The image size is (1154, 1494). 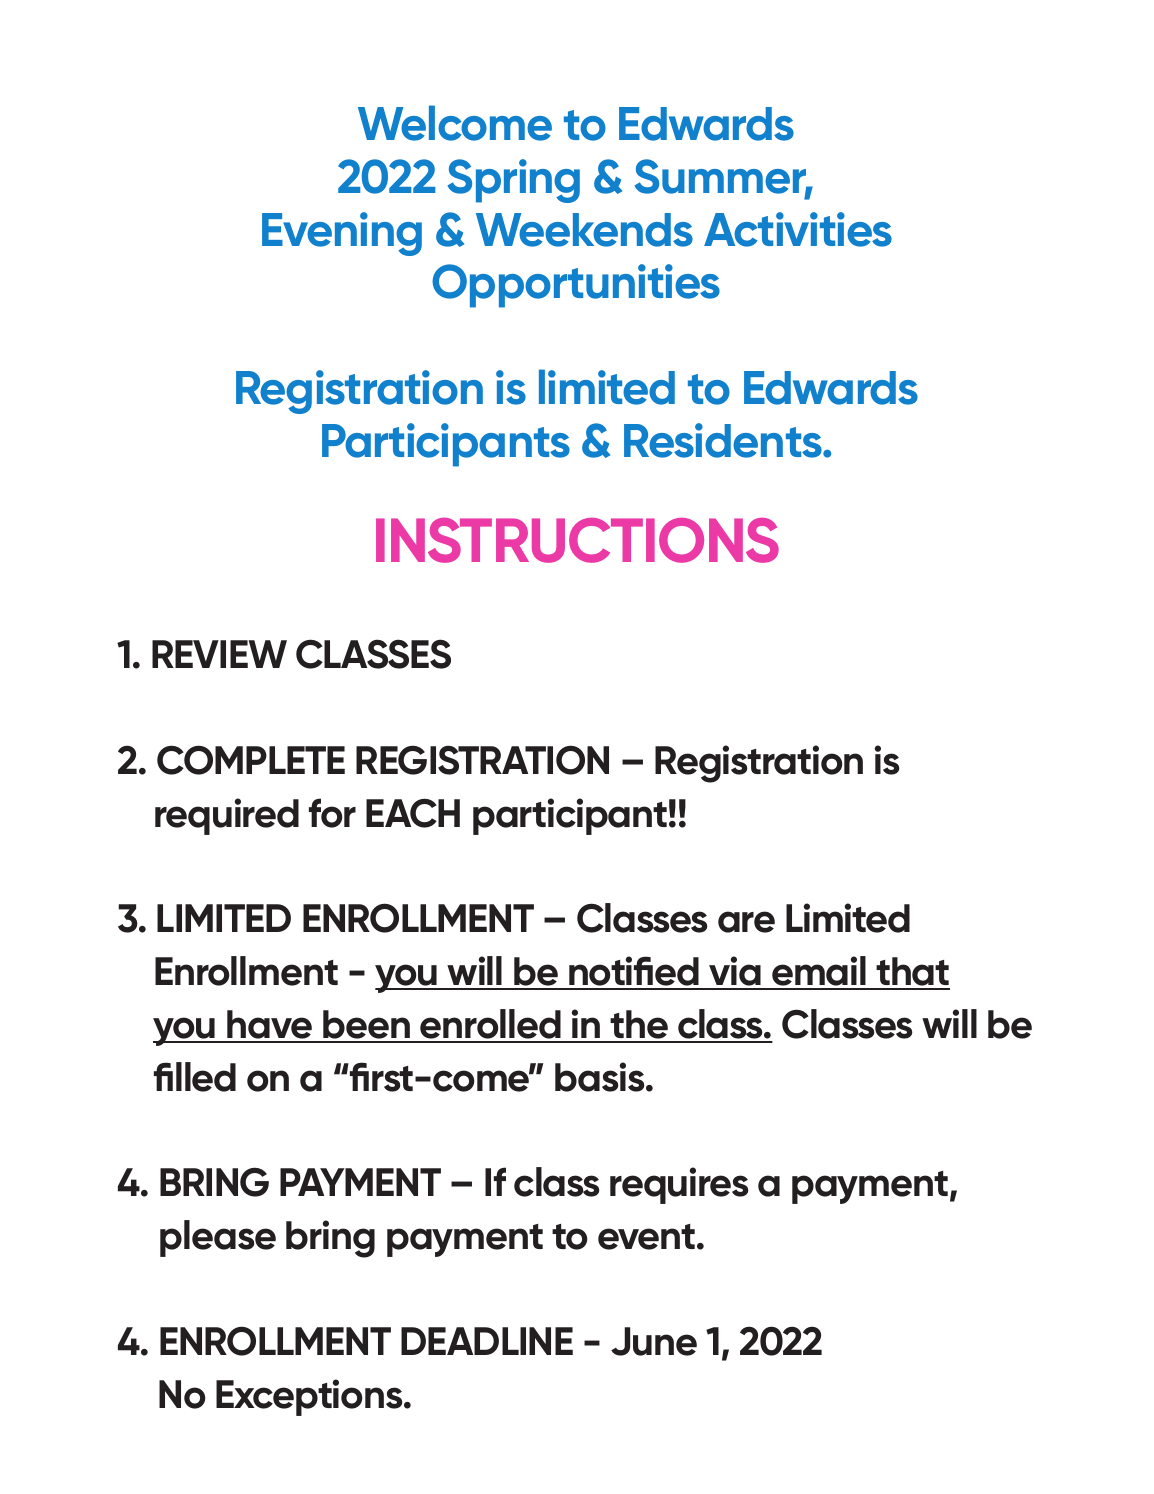 What do you see at coordinates (601, 1077) in the image?
I see `basis` at bounding box center [601, 1077].
